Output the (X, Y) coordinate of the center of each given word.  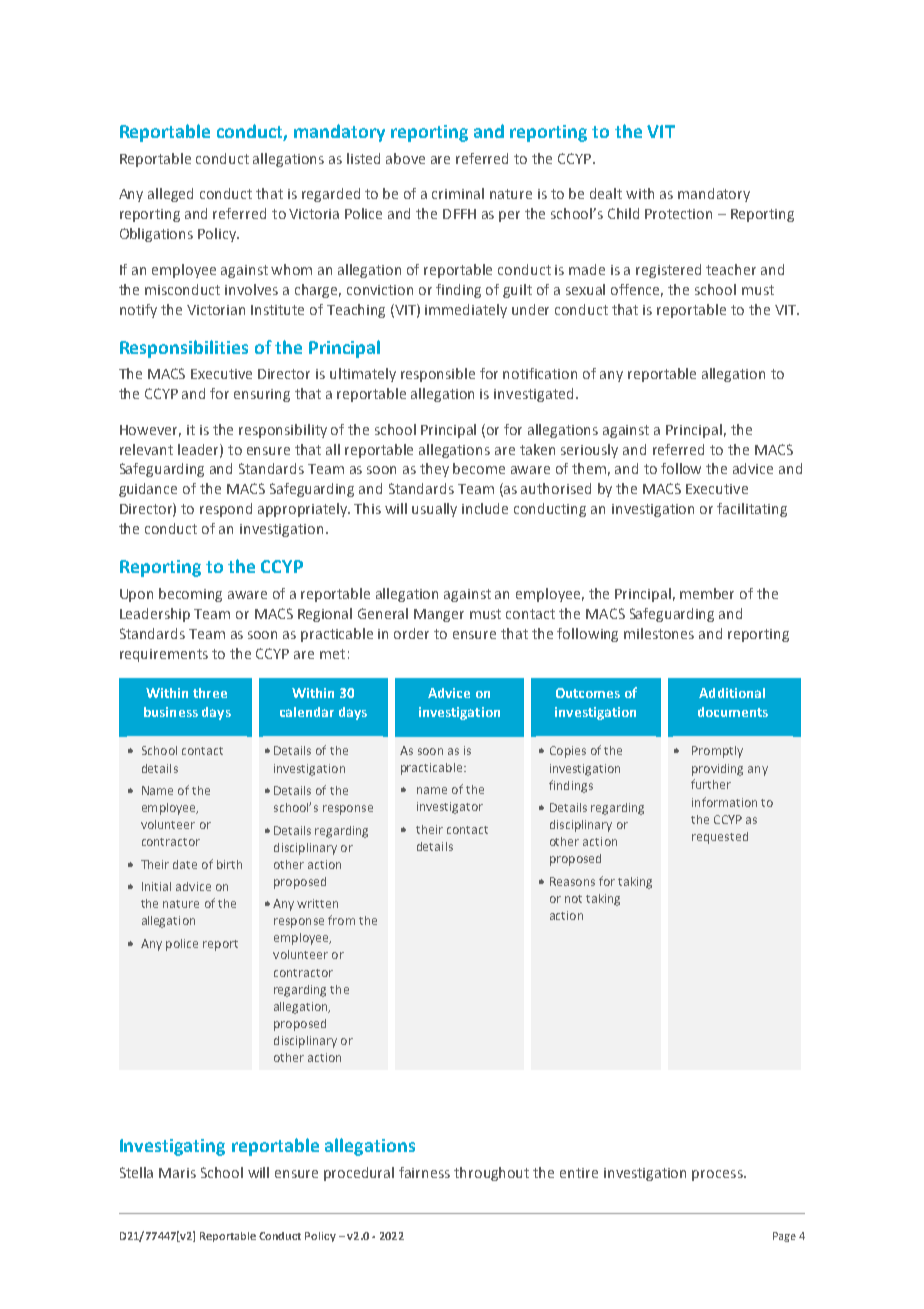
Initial (156, 886)
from (341, 920)
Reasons (572, 881)
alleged (170, 195)
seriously (589, 451)
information (724, 802)
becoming (190, 595)
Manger (439, 615)
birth (229, 864)
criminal (458, 193)
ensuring (262, 395)
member (707, 593)
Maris (177, 1173)
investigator (450, 808)
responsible (438, 375)
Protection (678, 214)
